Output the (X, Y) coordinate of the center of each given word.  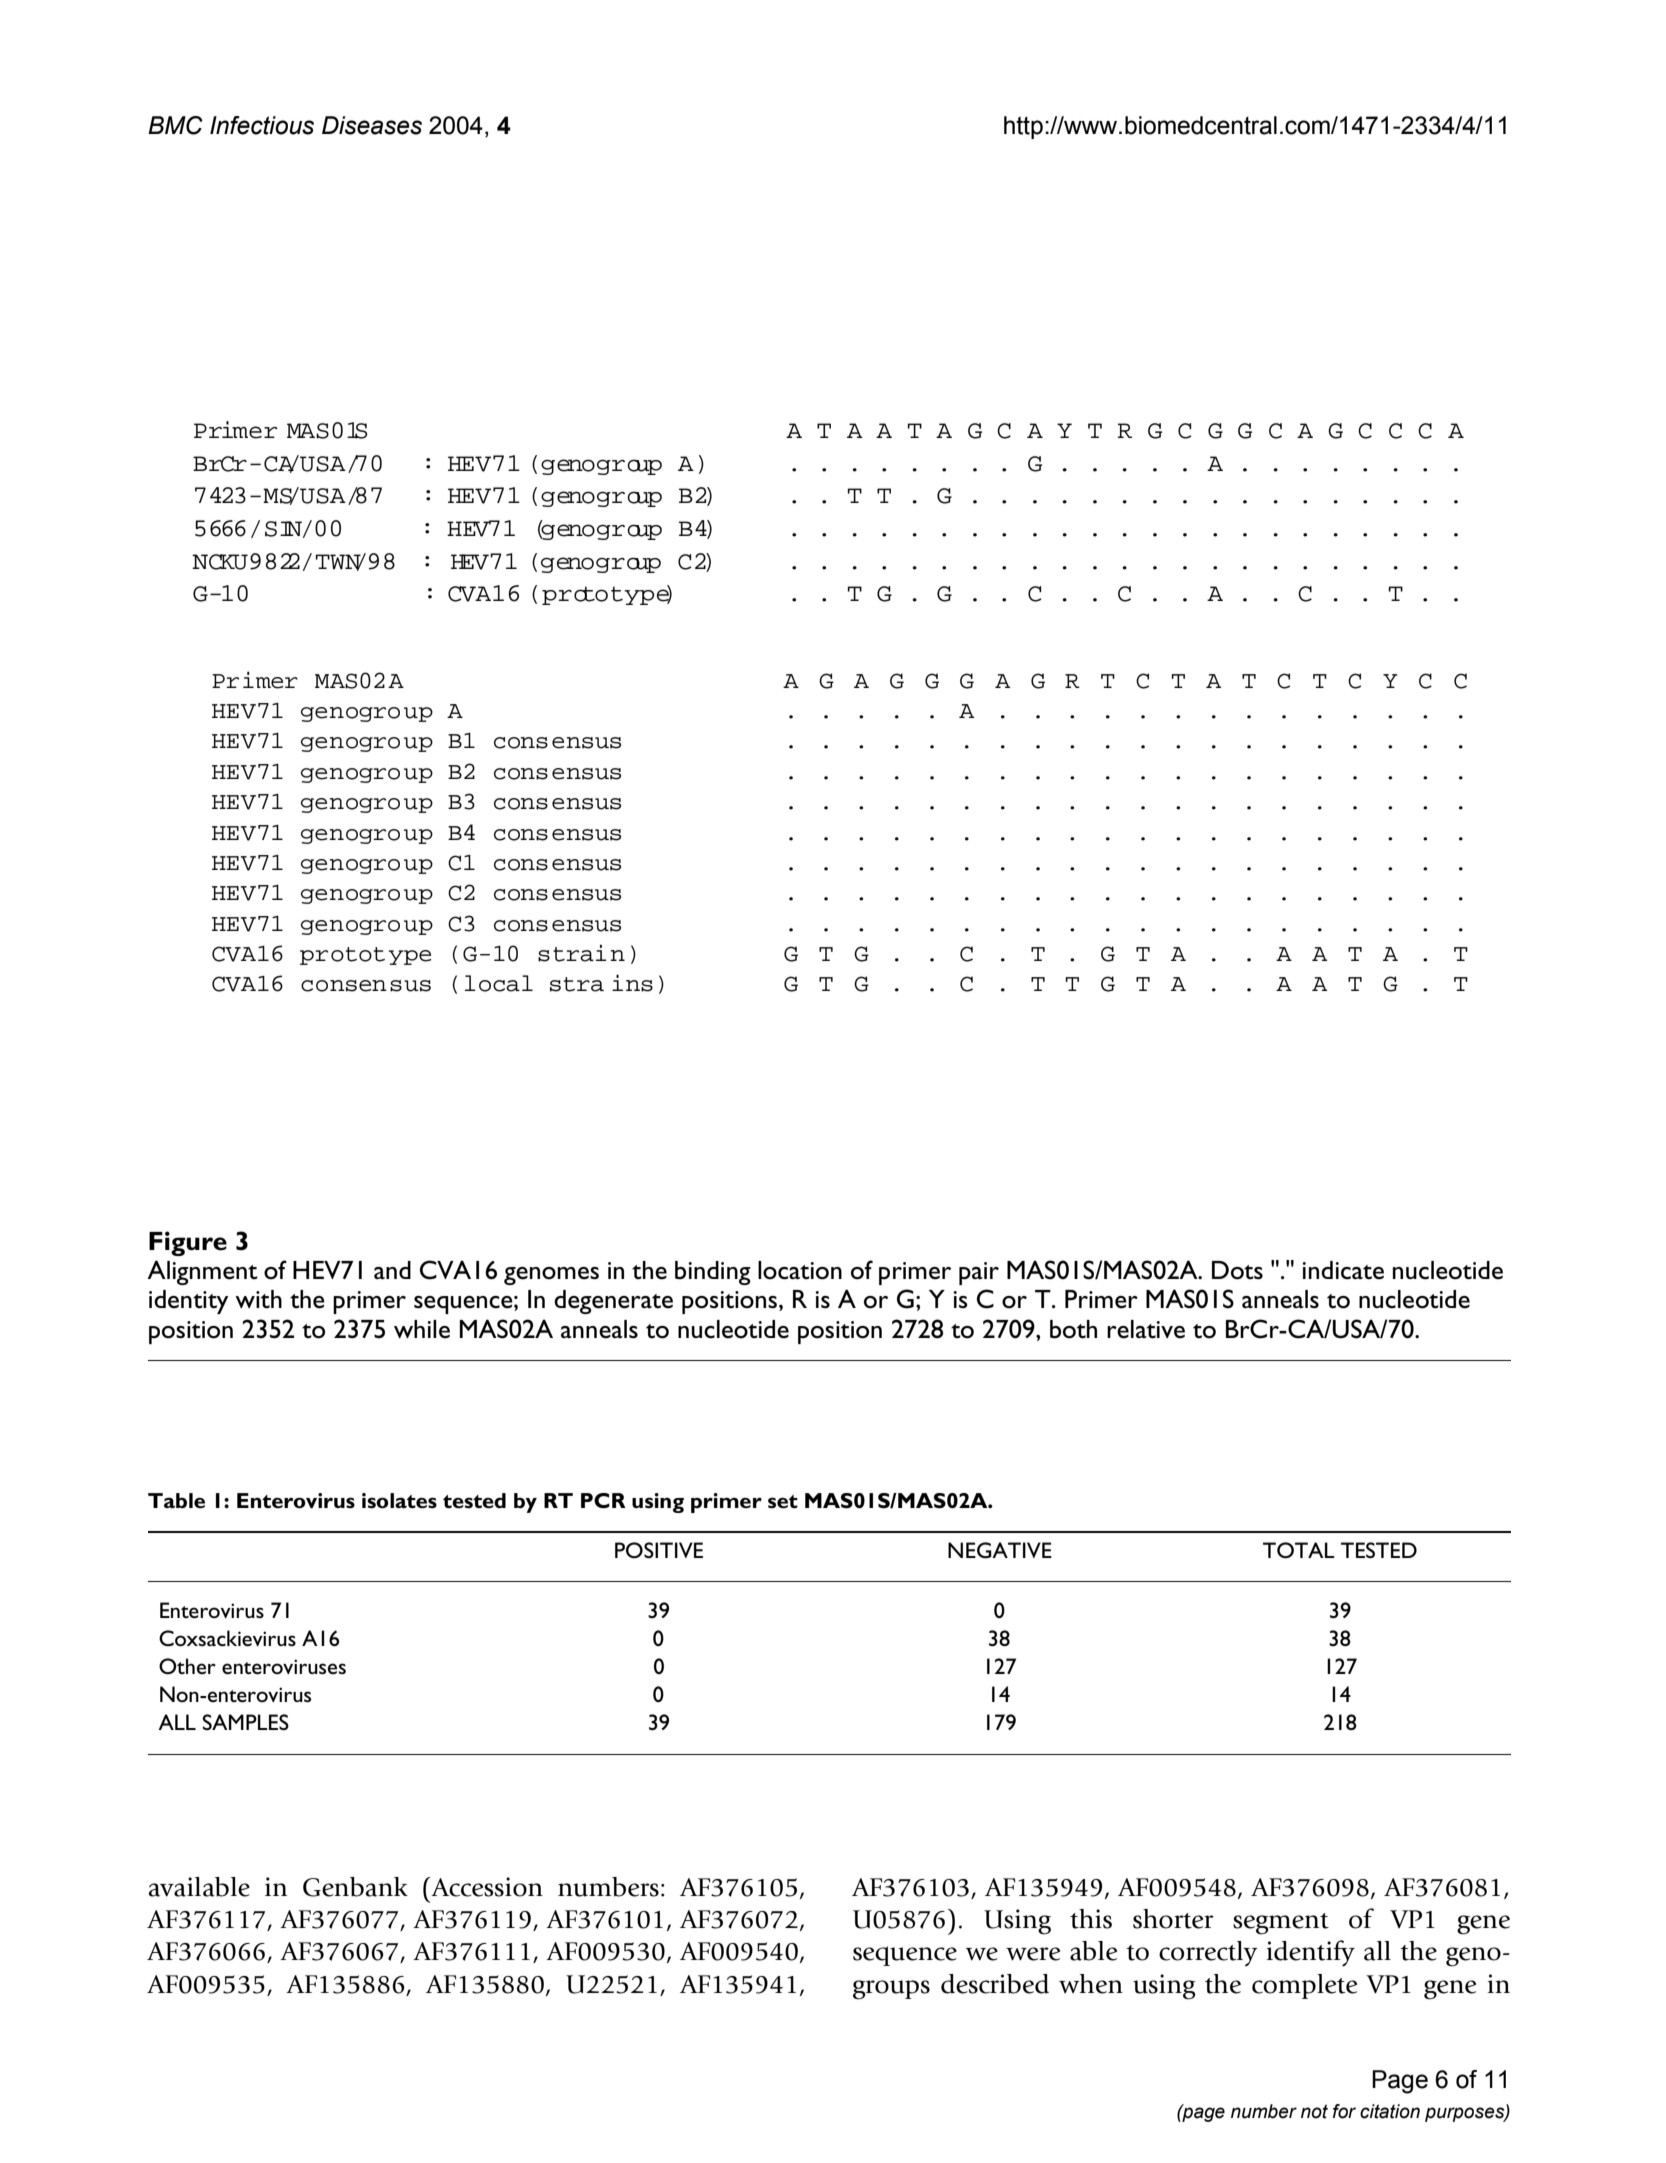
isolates (399, 1501)
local (499, 983)
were (1033, 1954)
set (783, 1502)
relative (1146, 1329)
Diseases (372, 125)
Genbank (355, 1887)
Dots (1237, 1270)
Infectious (262, 125)
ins (632, 983)
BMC (175, 125)
